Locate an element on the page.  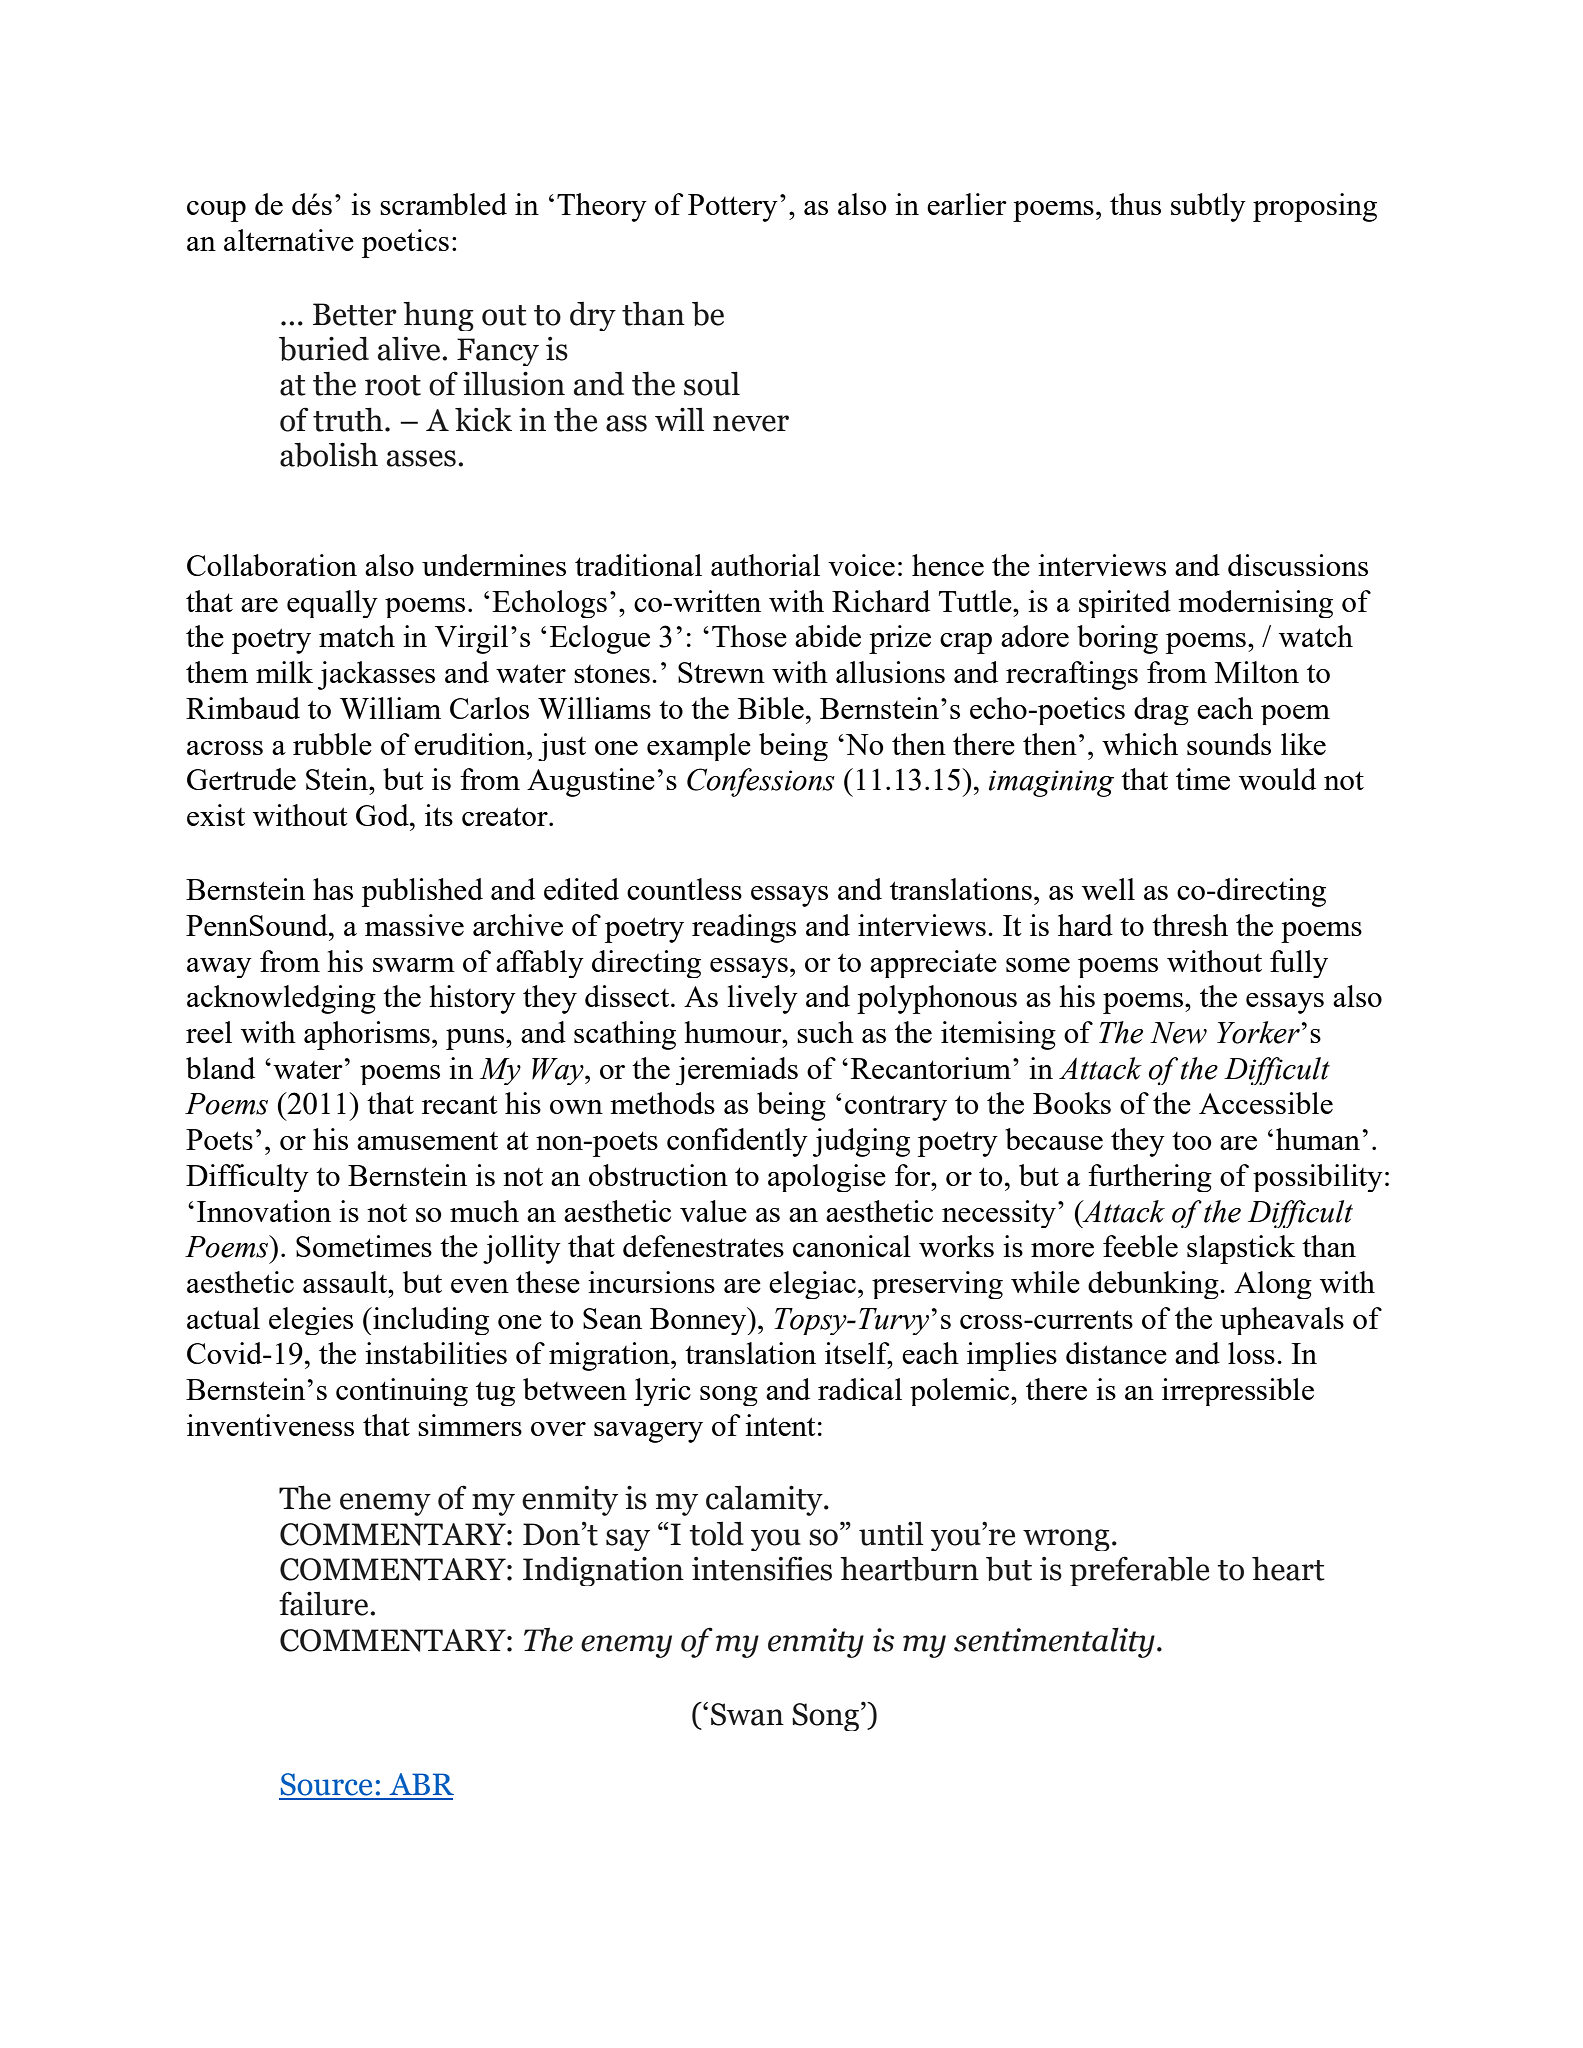
feeble is located at coordinates (1140, 1246).
